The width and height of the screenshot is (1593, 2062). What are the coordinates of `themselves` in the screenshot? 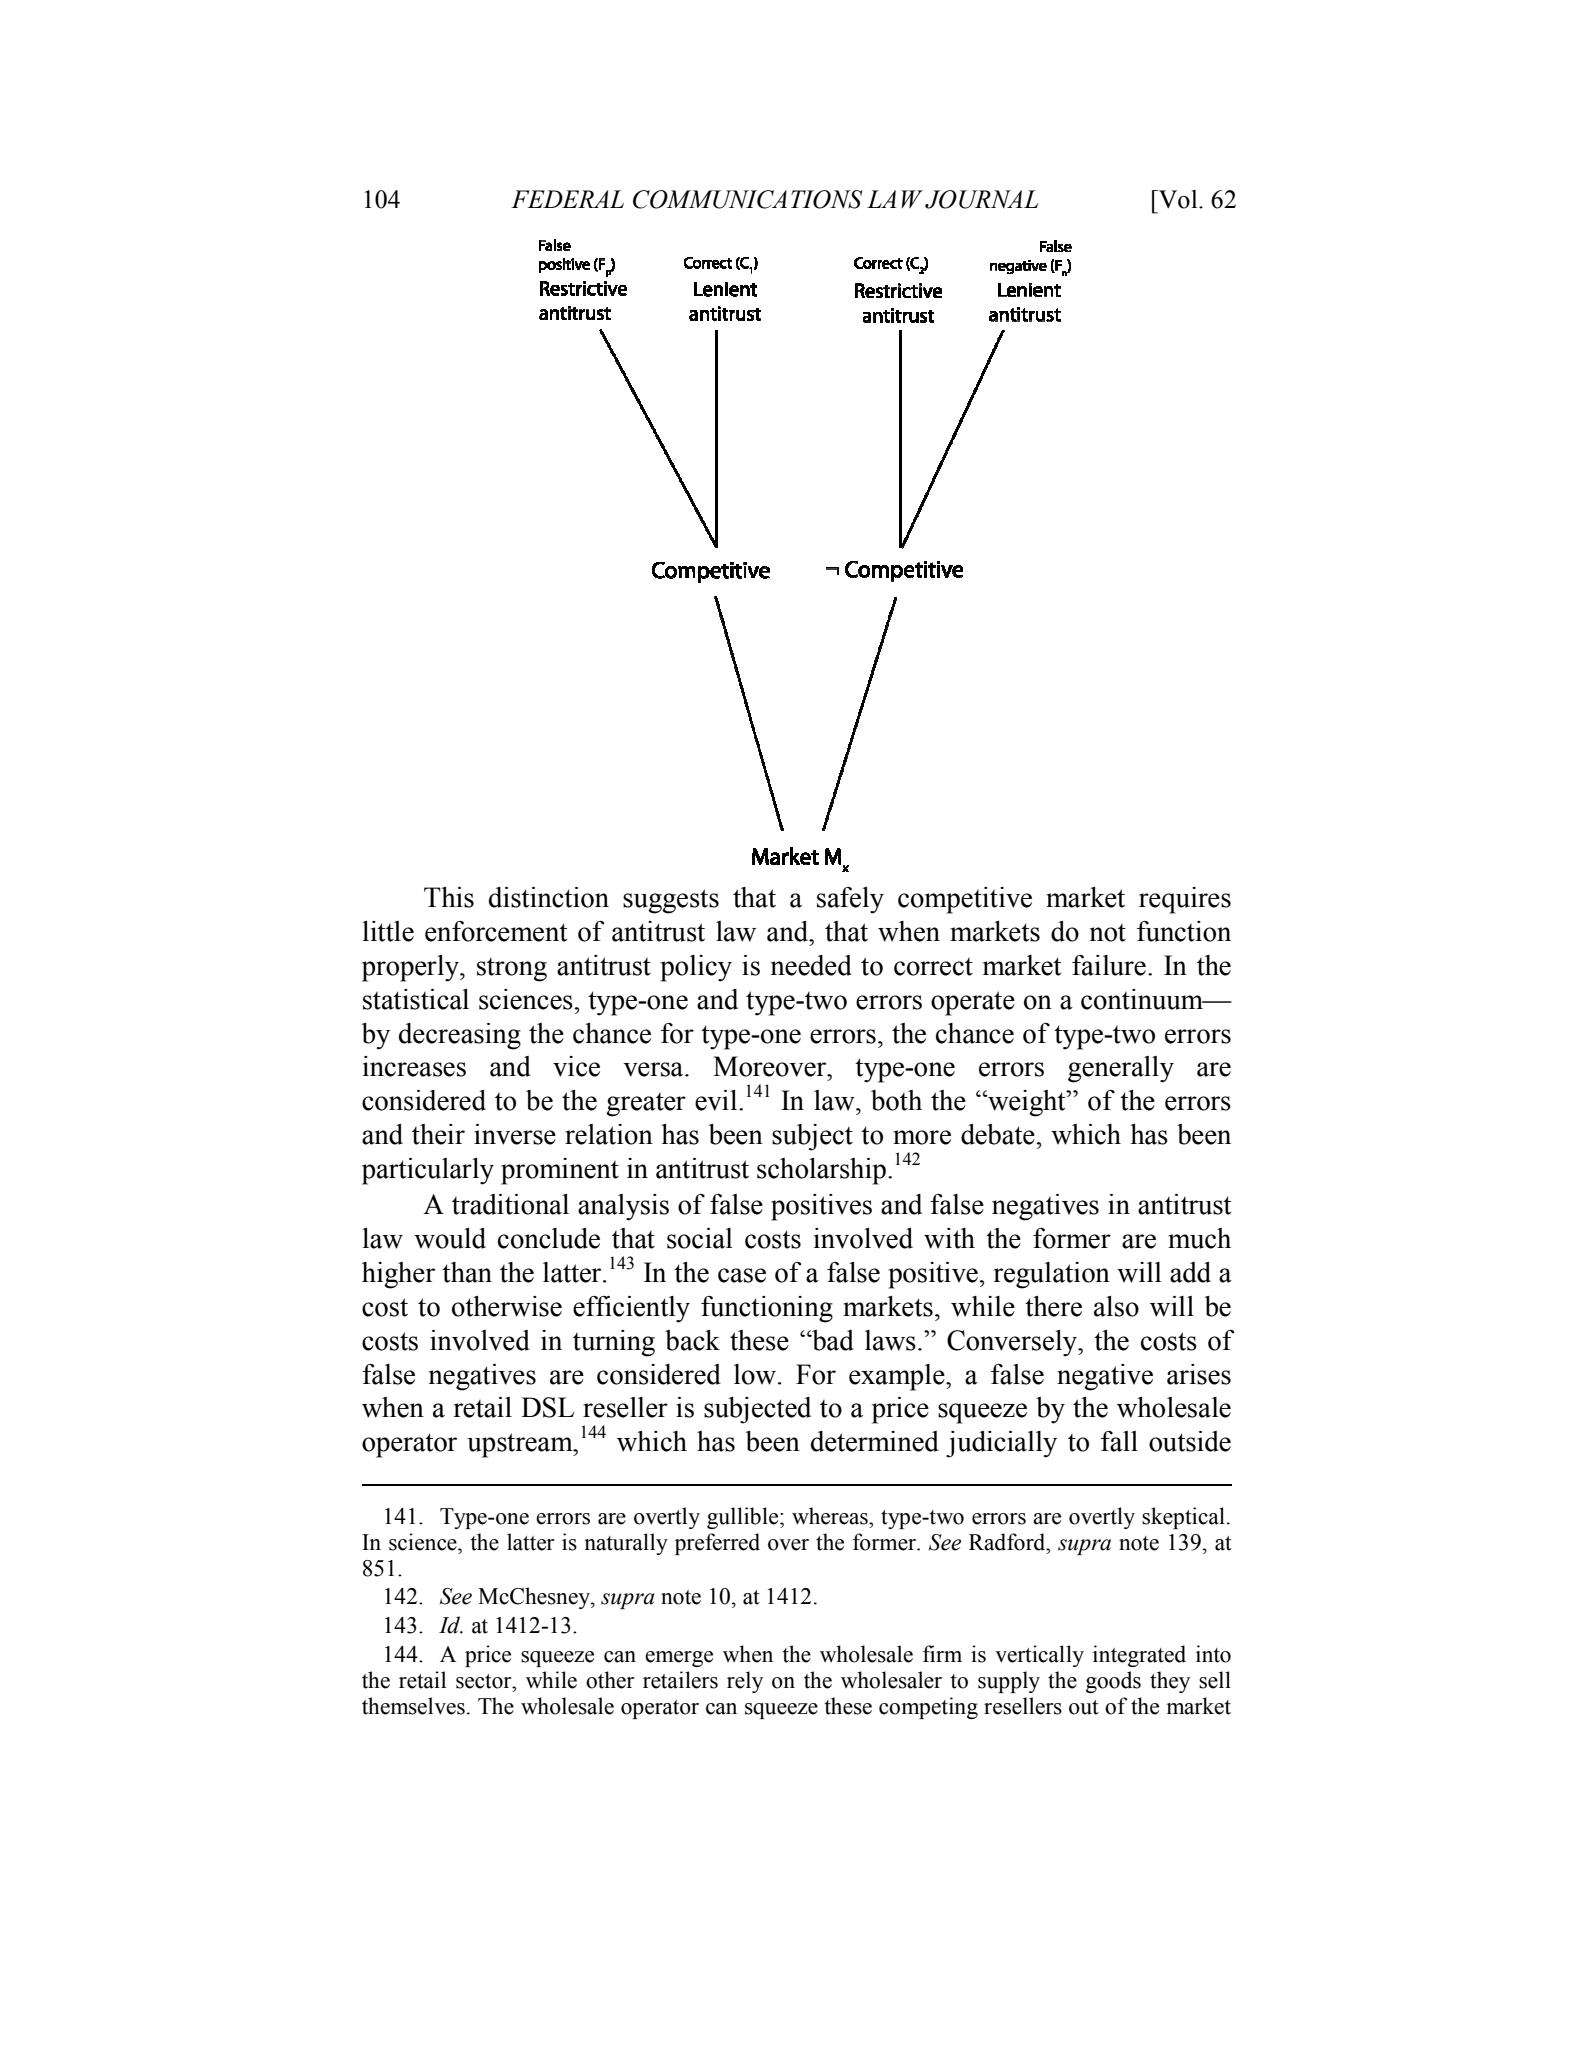 It's located at (413, 1706).
